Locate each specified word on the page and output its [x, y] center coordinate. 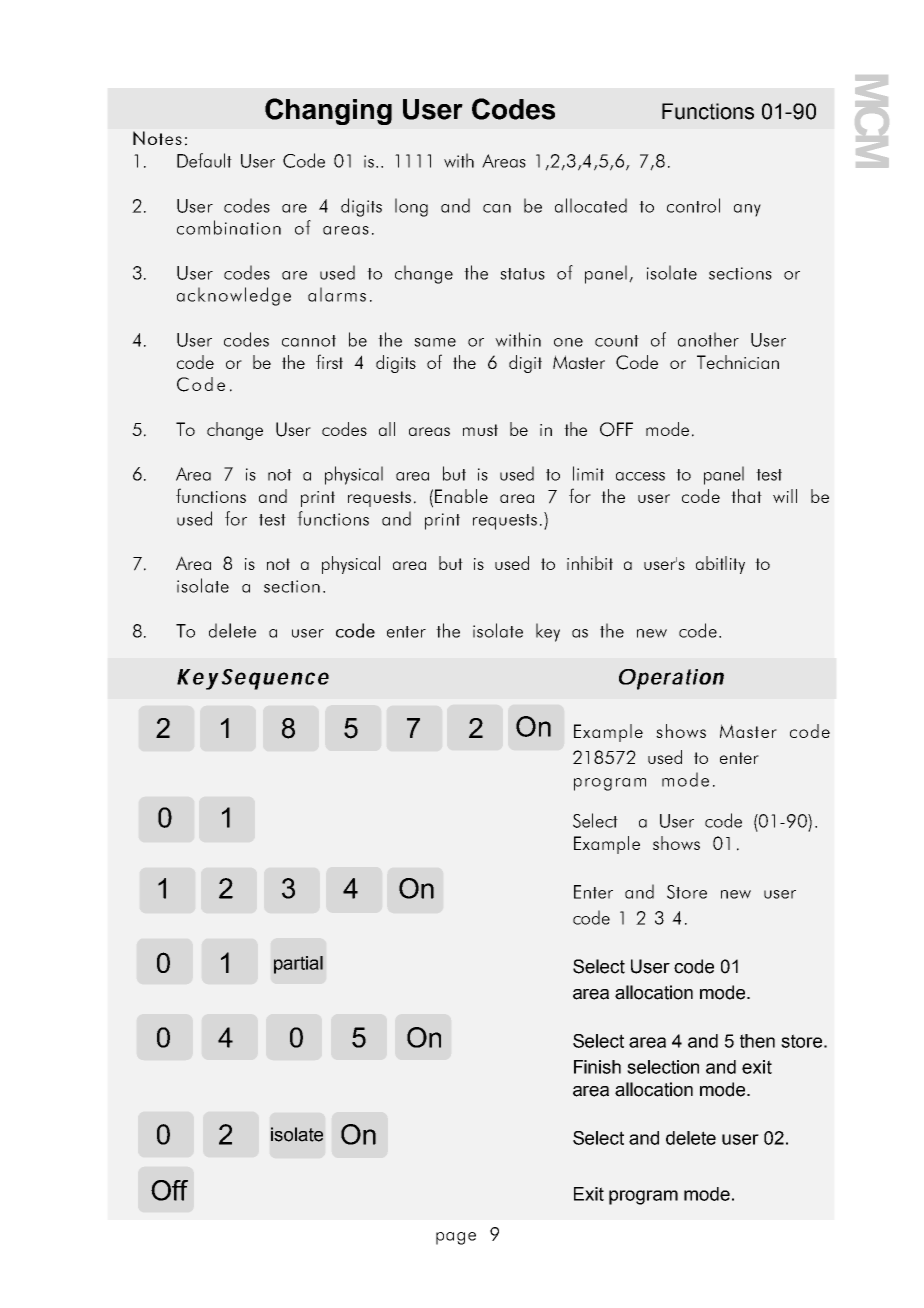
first [329, 361]
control [693, 205]
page [456, 1238]
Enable [461, 496]
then [757, 1041]
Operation [671, 679]
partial [298, 965]
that [746, 496]
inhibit [590, 563]
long [411, 207]
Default [204, 160]
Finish [597, 1067]
